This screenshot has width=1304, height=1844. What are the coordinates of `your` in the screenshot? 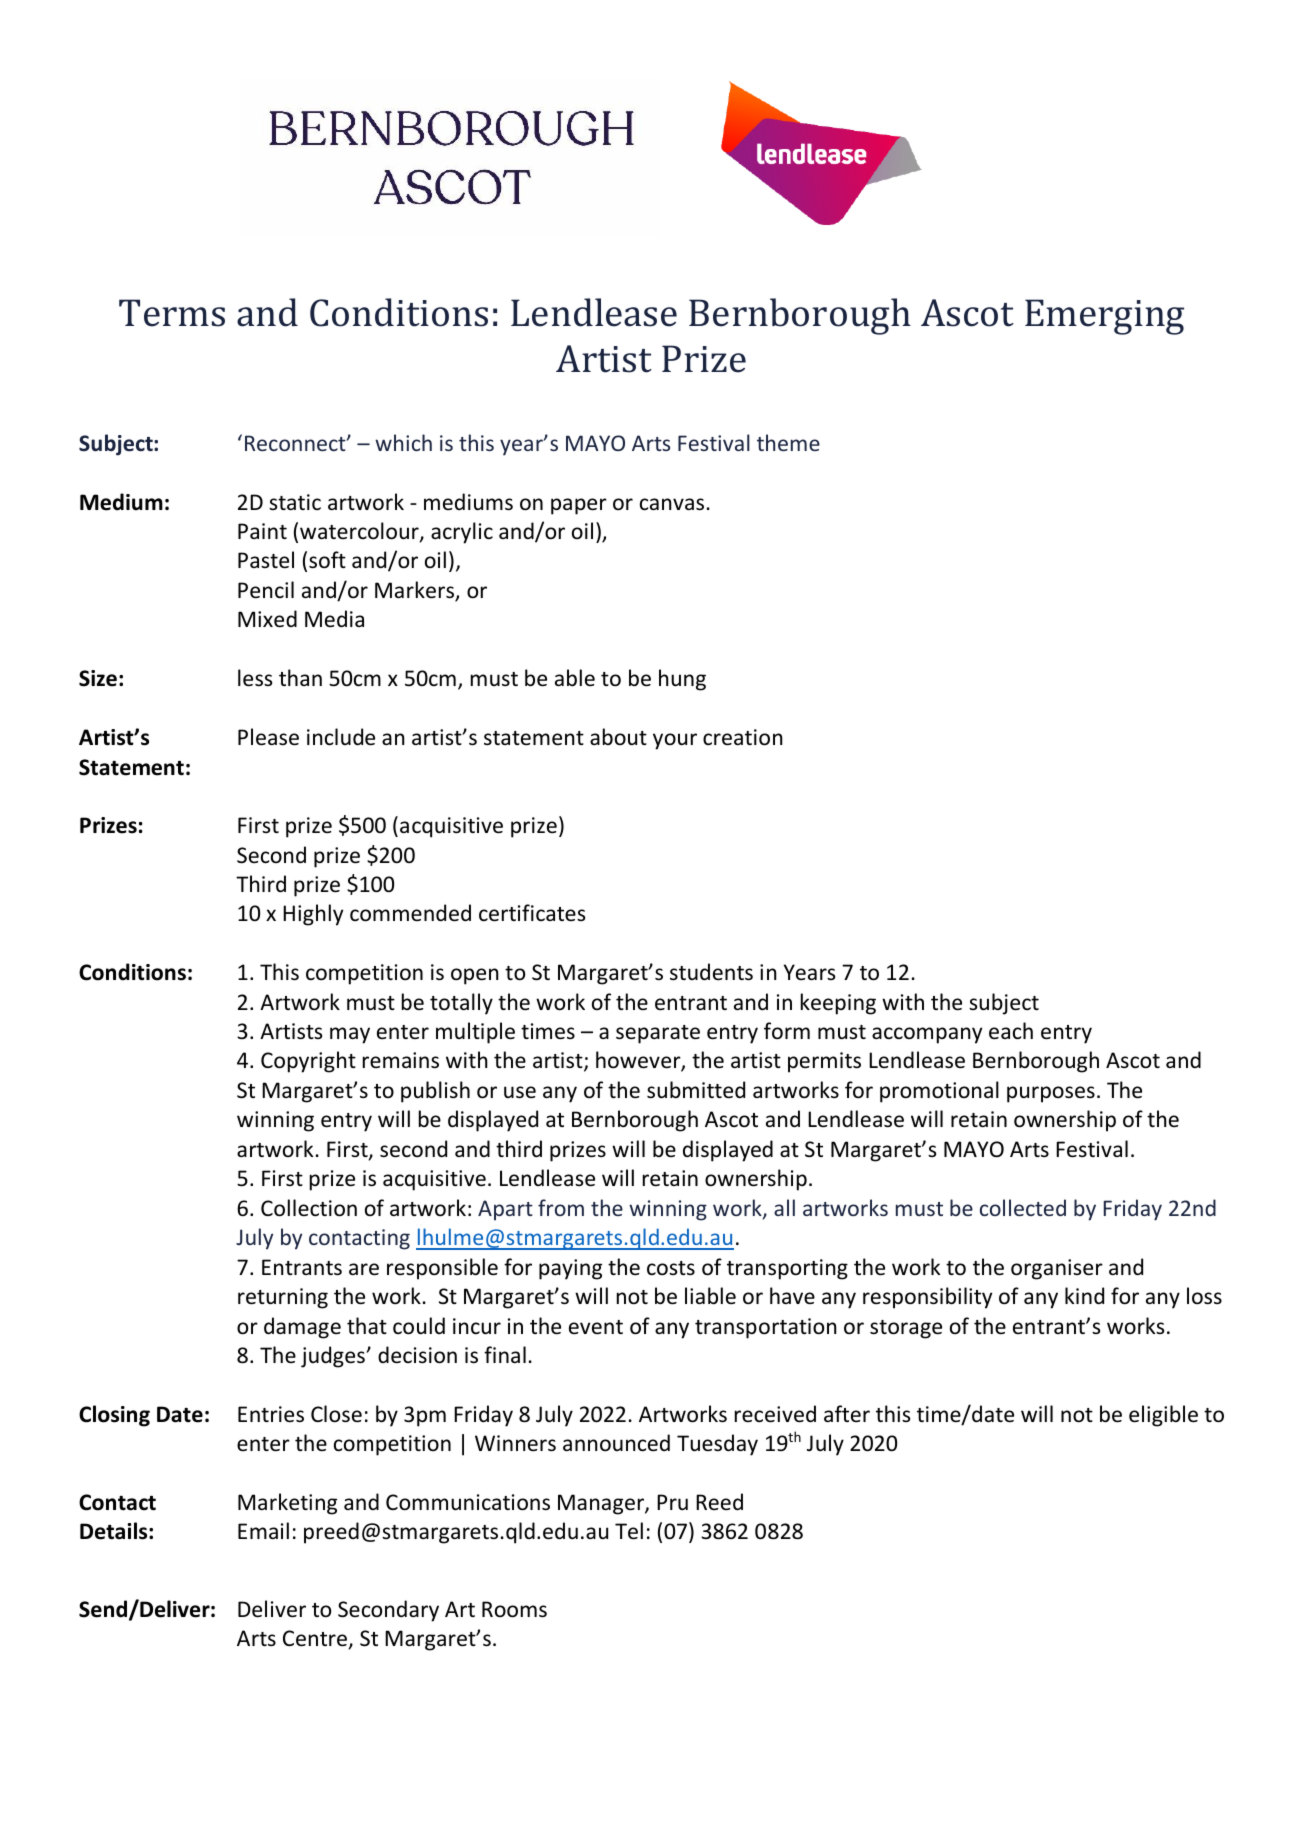 It's located at (675, 741).
